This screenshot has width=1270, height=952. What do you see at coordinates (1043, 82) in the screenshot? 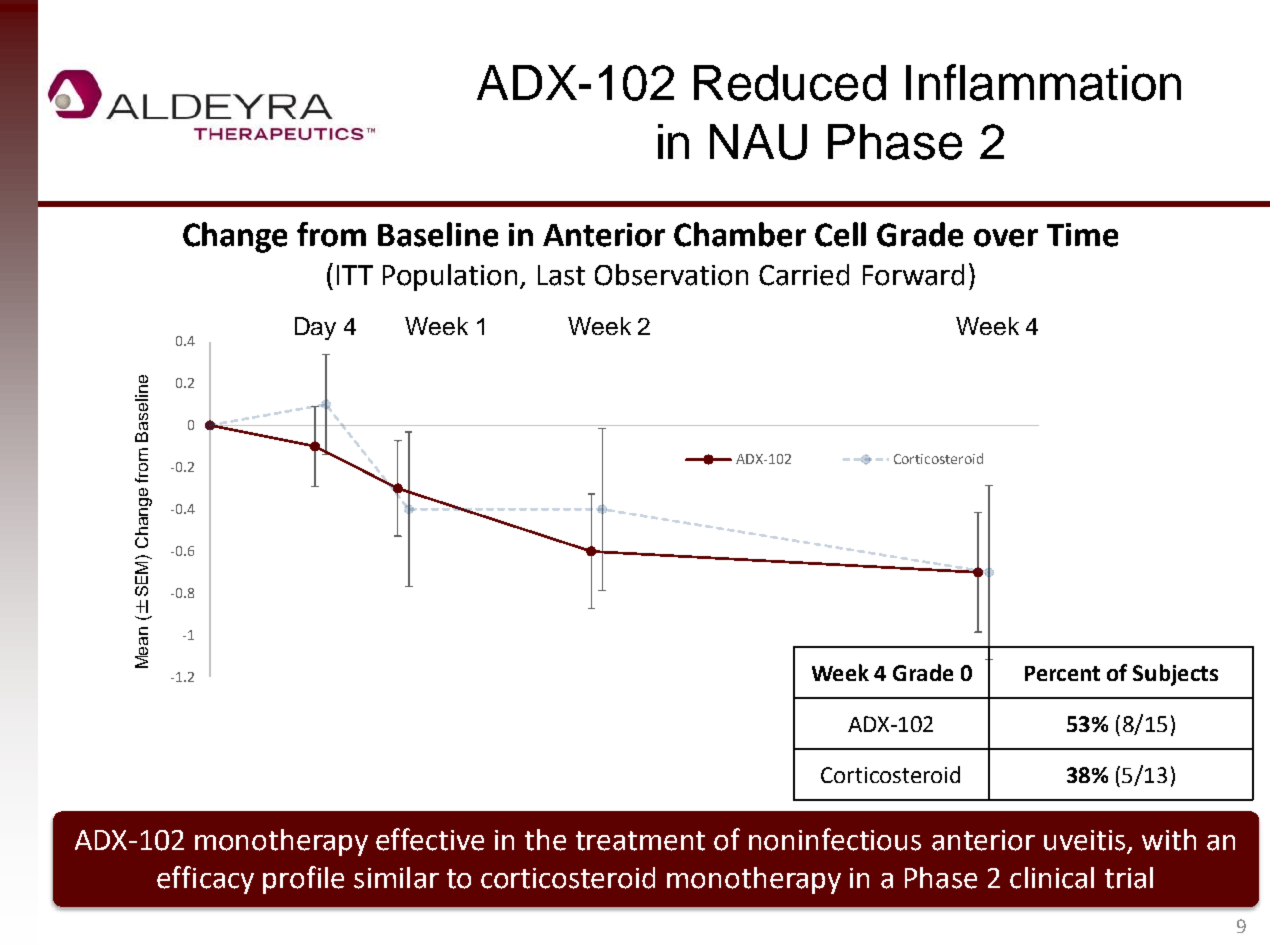
I see `Inflammation` at bounding box center [1043, 82].
